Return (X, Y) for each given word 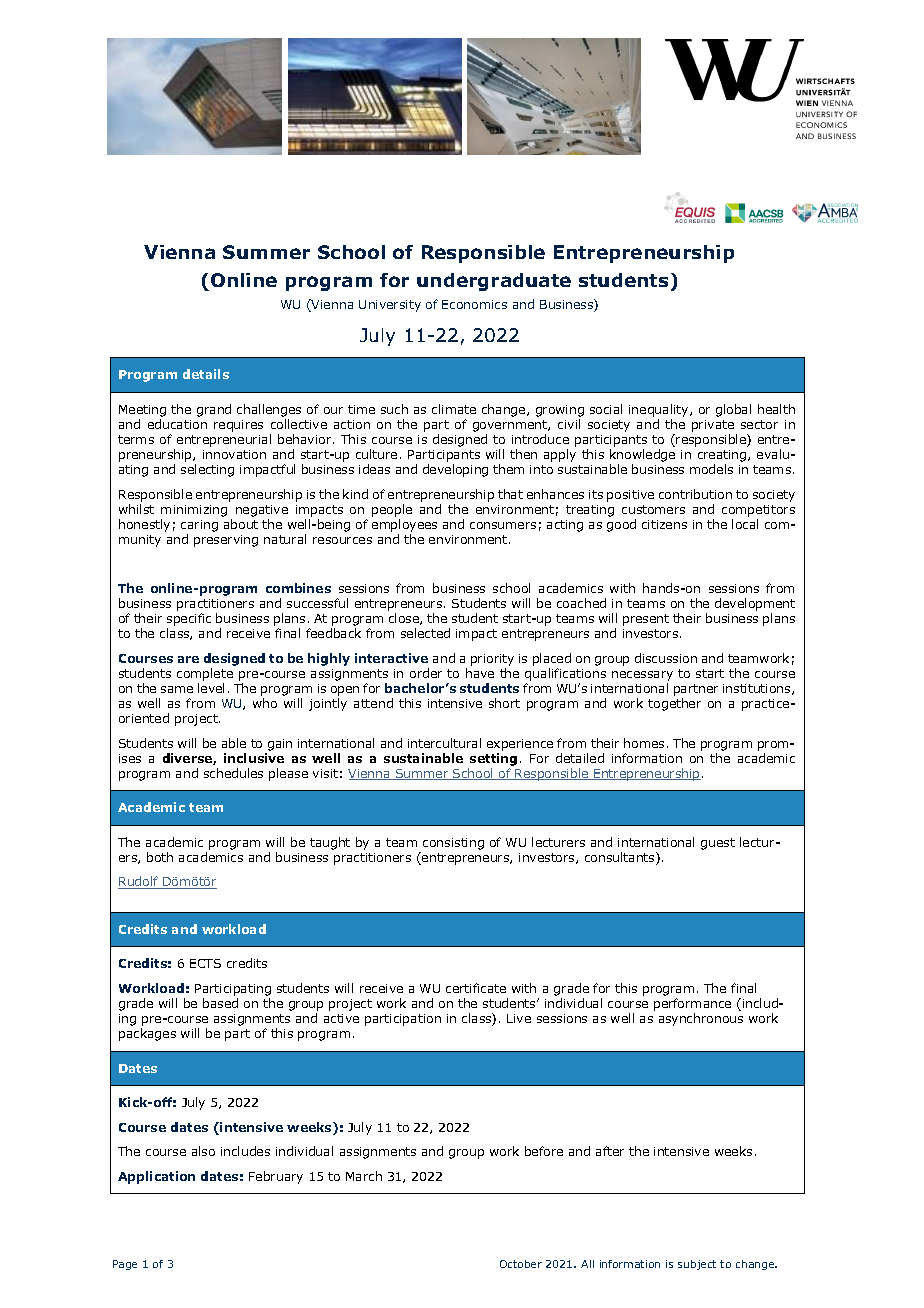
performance (692, 1004)
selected (425, 633)
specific (189, 621)
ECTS (205, 963)
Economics (474, 304)
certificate (476, 988)
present (646, 620)
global (733, 410)
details (206, 374)
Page (125, 1265)
